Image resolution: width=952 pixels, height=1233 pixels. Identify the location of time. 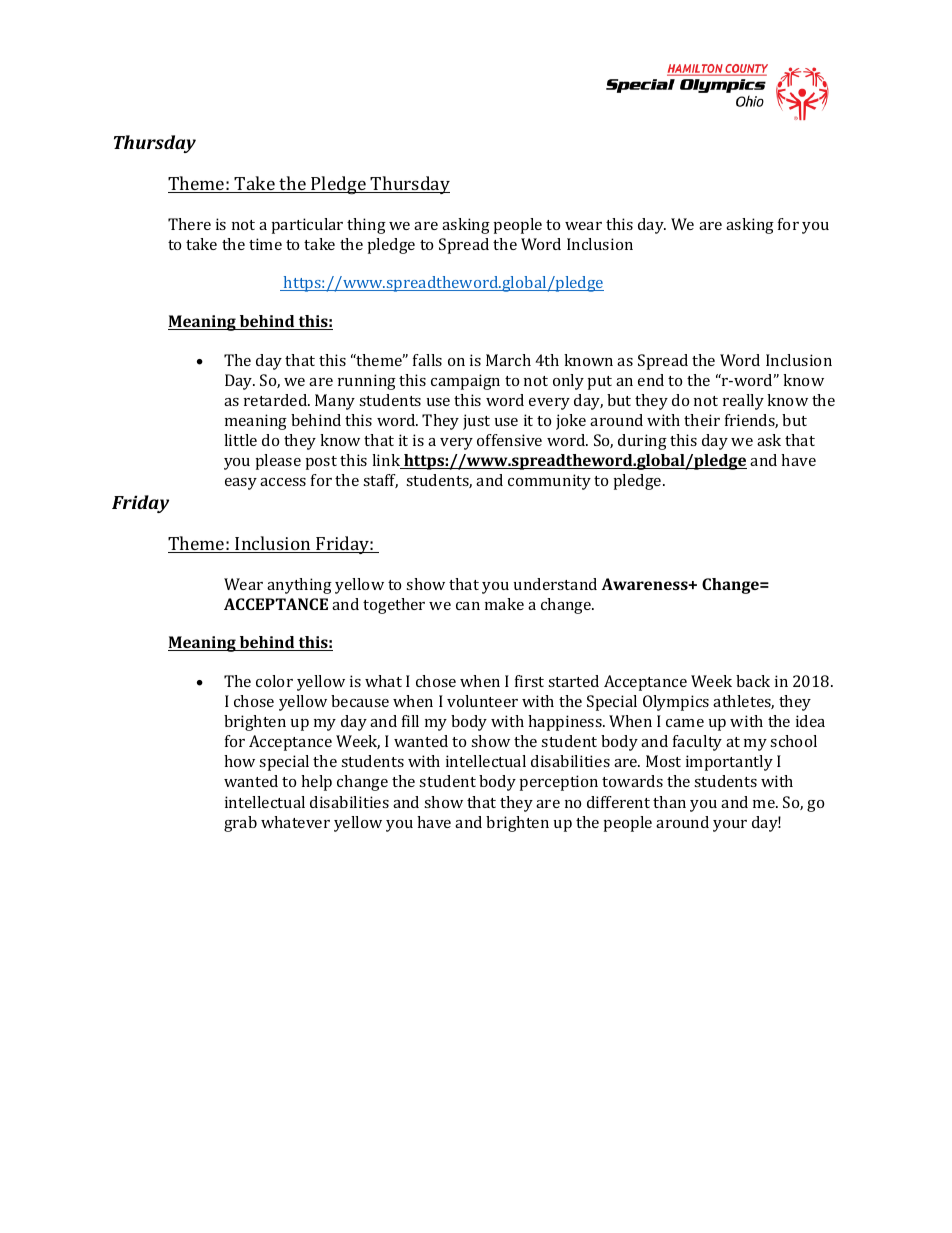
(265, 244).
